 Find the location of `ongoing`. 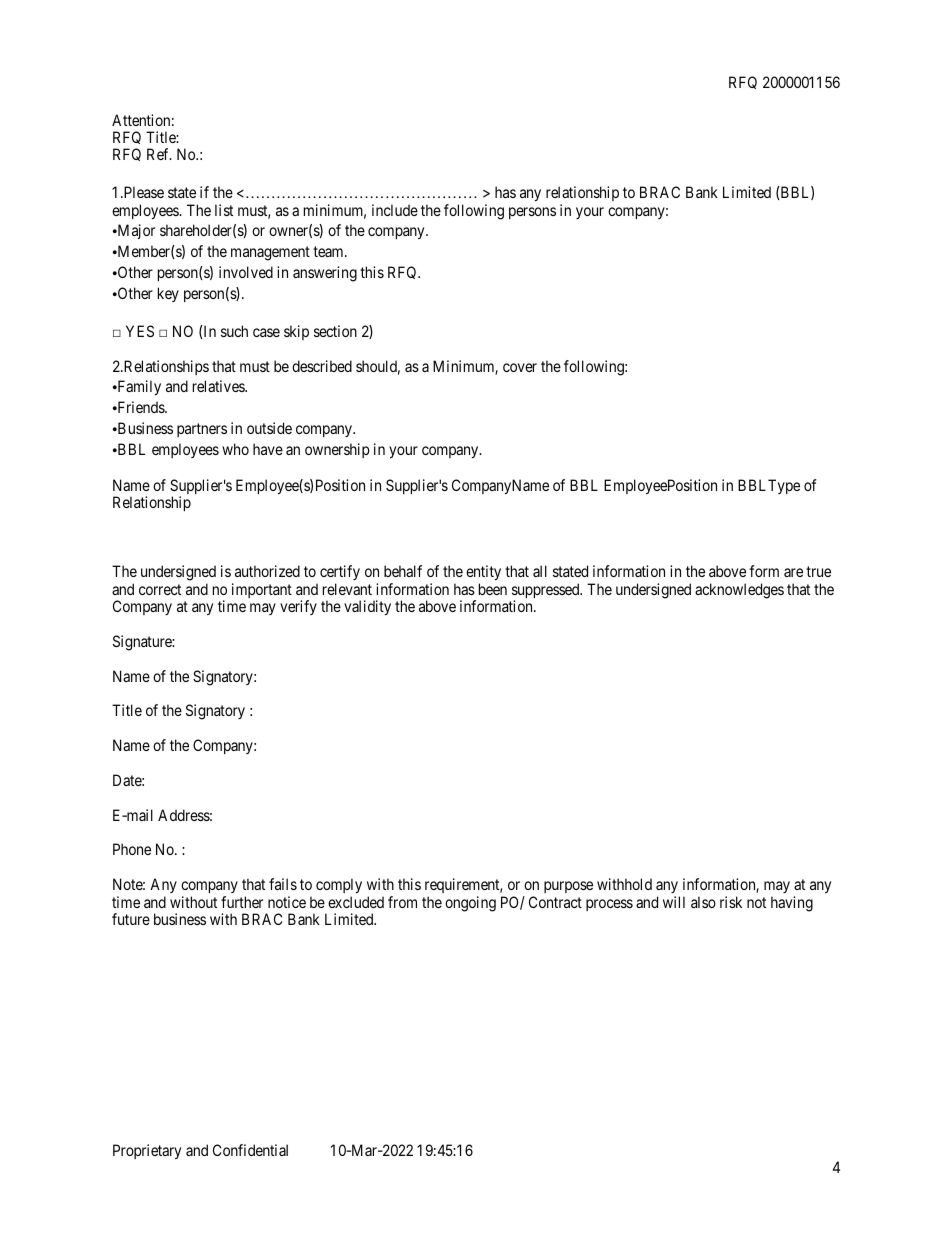

ongoing is located at coordinates (470, 904).
